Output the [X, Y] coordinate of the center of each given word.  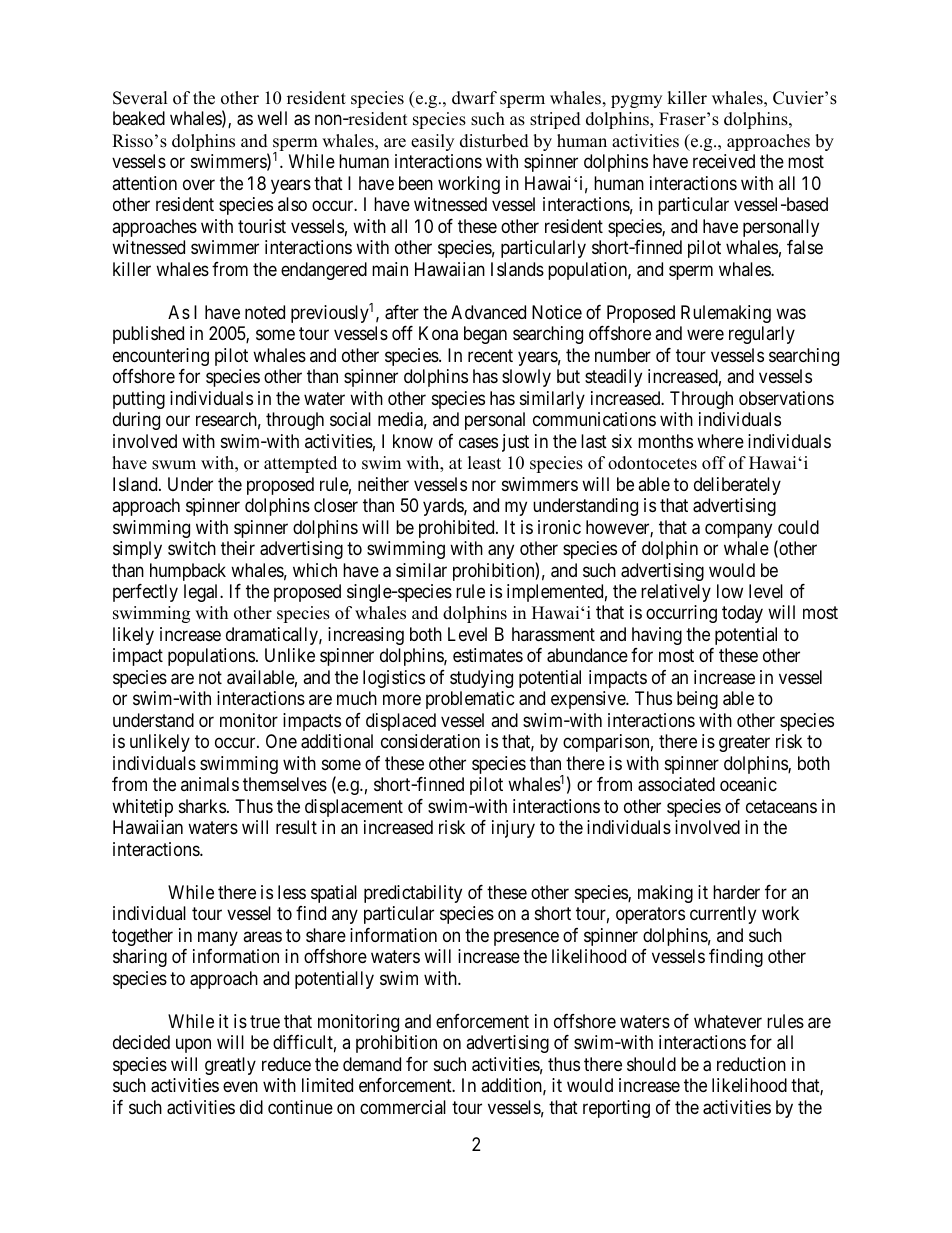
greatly [230, 1066]
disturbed [494, 141]
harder [736, 892]
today [742, 614]
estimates [488, 655]
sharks [202, 806]
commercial [403, 1107]
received [724, 161]
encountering [161, 357]
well [272, 118]
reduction [751, 1064]
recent [490, 355]
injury [513, 829]
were [705, 335]
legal [202, 593]
